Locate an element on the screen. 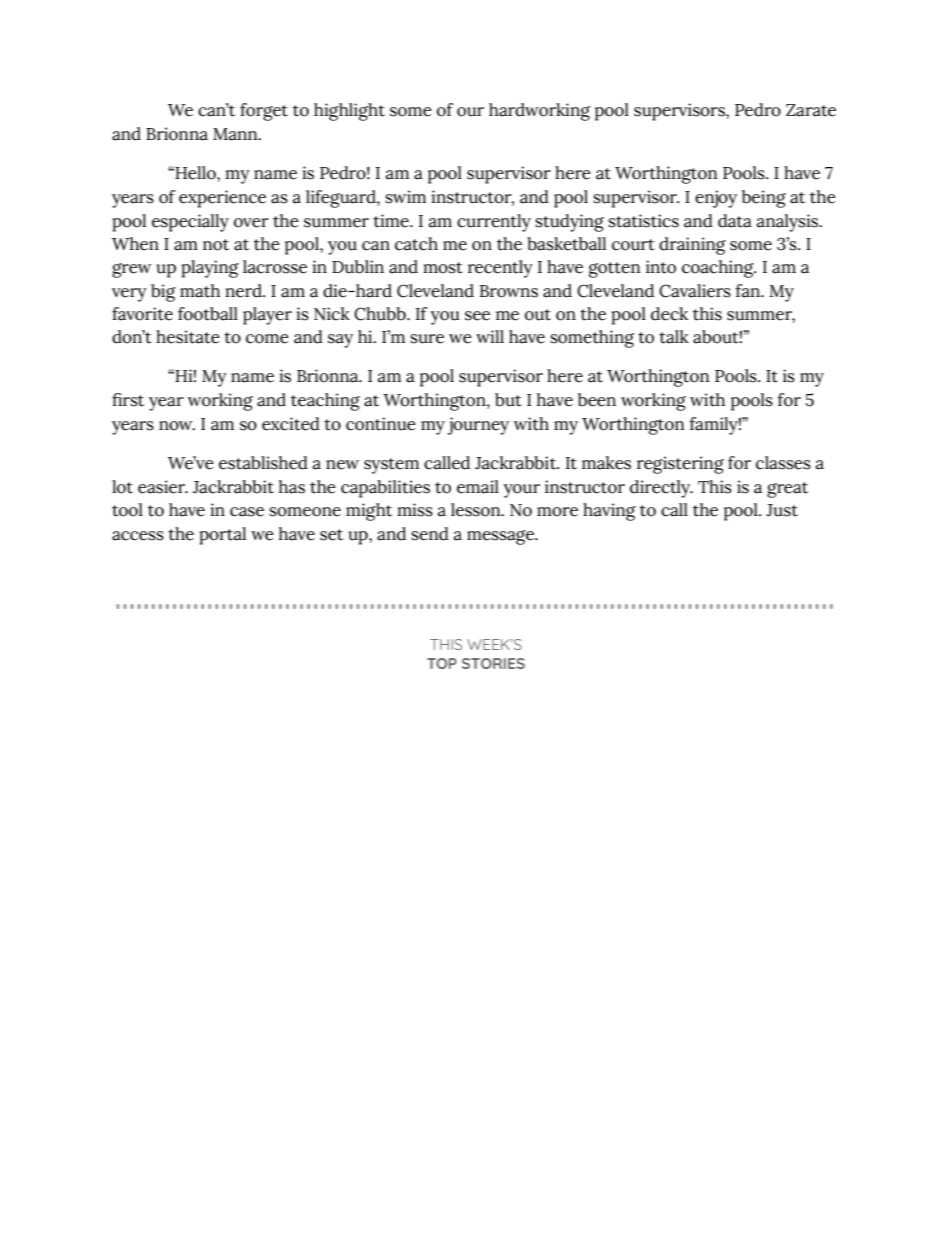 This screenshot has width=952, height=1233. registering is located at coordinates (680, 465).
